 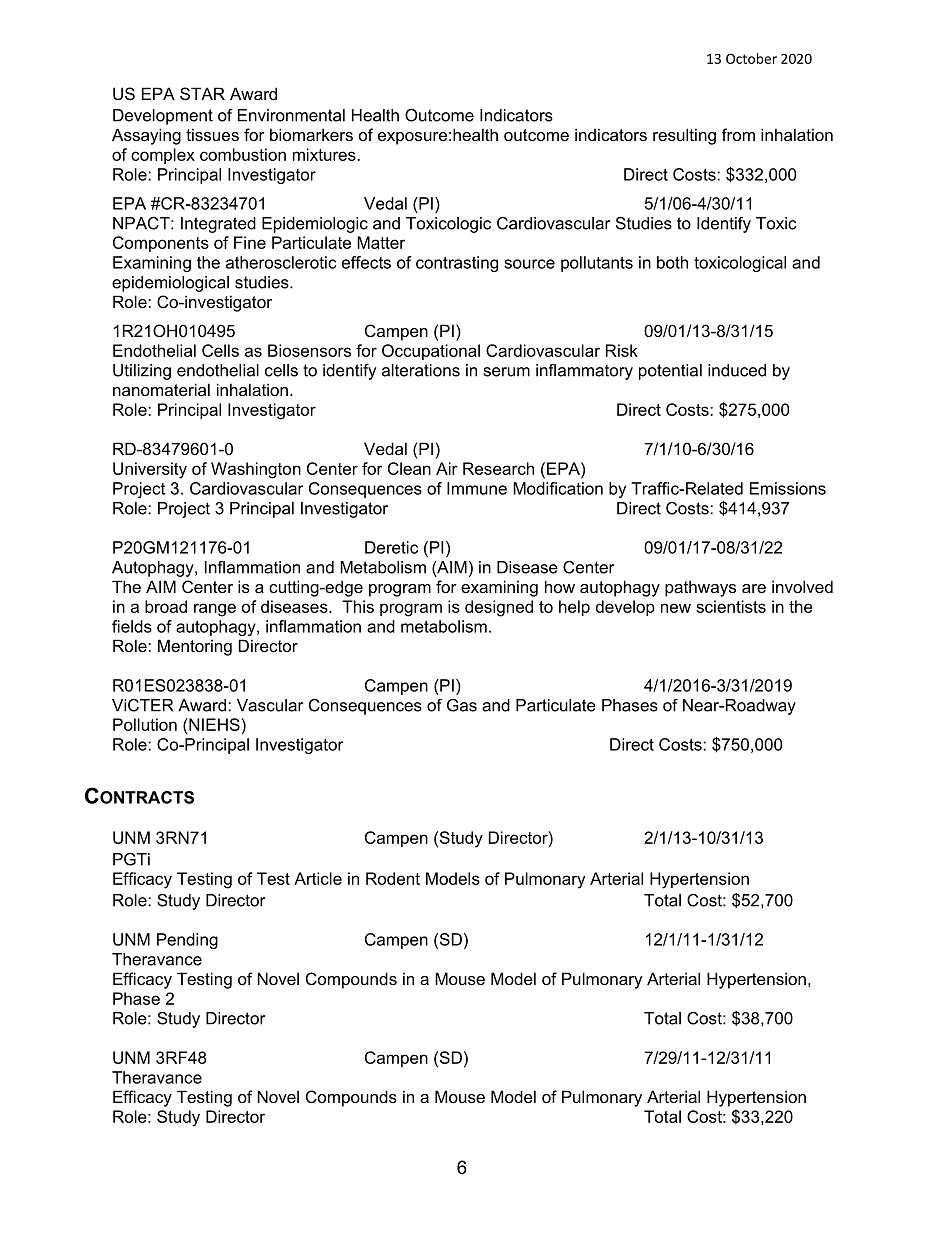 I want to click on Mentoring, so click(x=195, y=647).
